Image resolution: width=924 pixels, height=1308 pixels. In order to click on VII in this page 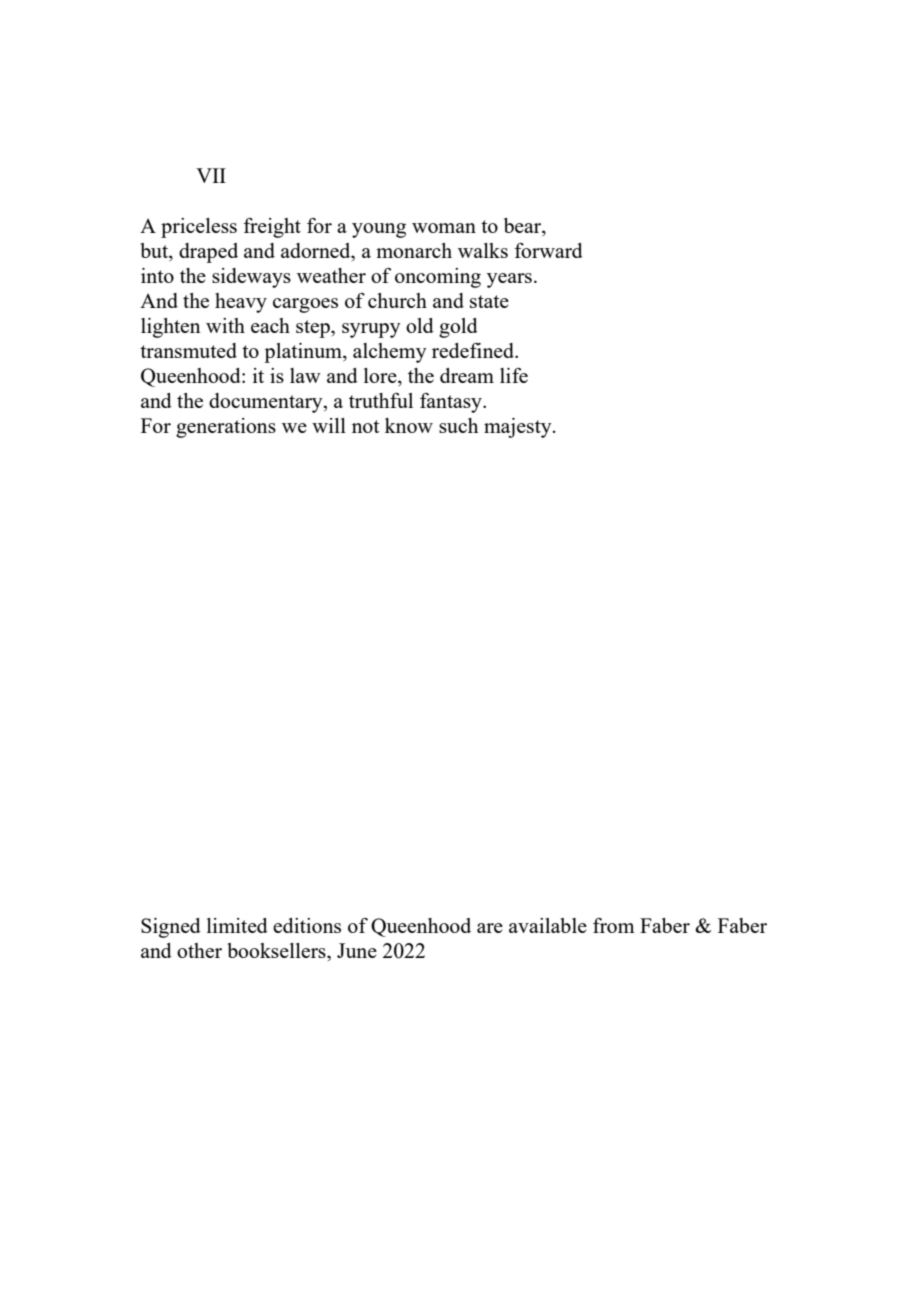, I will do `click(211, 175)`.
